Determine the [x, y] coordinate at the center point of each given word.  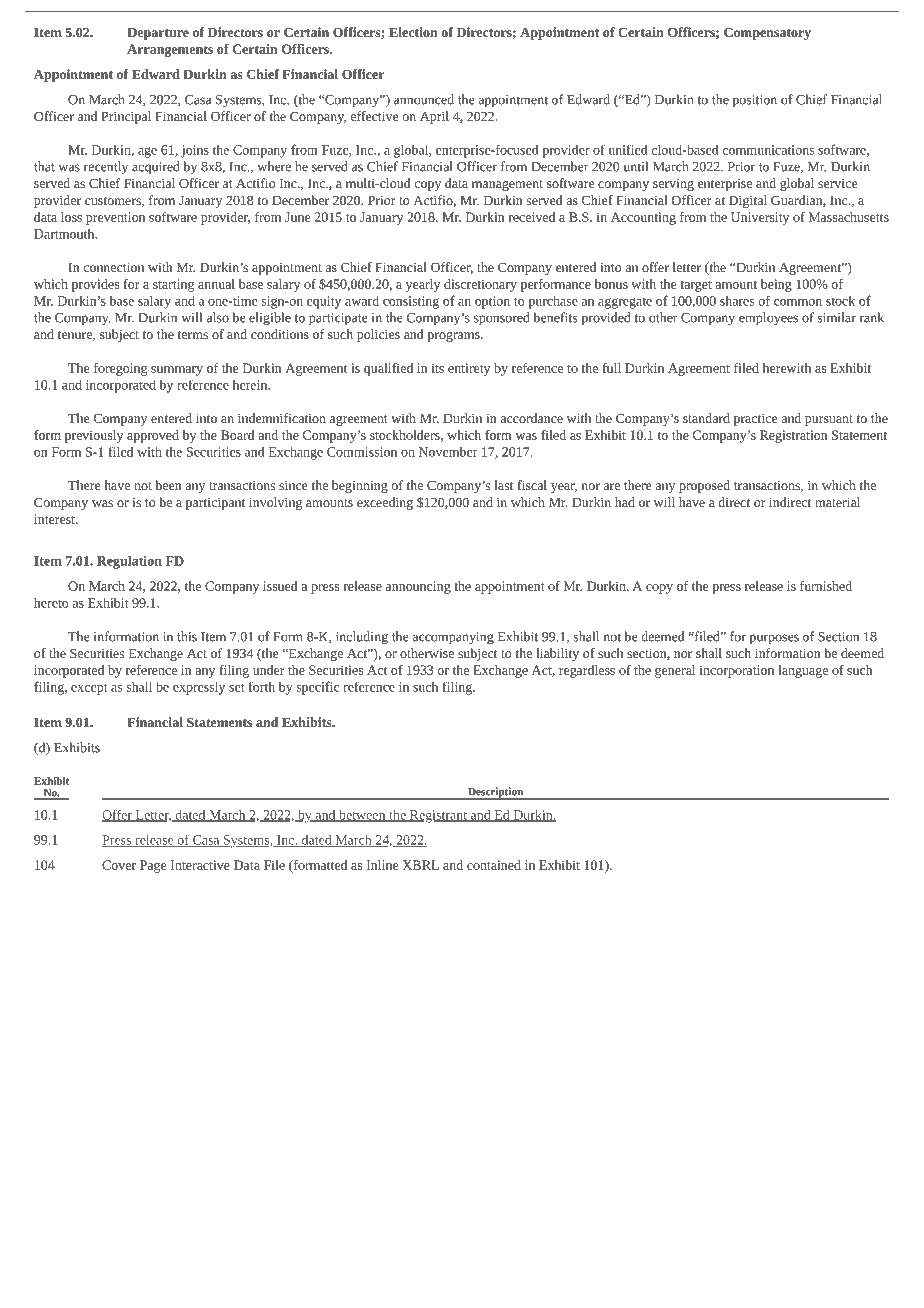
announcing [418, 587]
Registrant [438, 816]
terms [193, 335]
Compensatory [767, 33]
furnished [826, 586]
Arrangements [170, 50]
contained [494, 865]
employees [768, 319]
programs [454, 337]
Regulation [129, 562]
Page [153, 866]
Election [413, 32]
